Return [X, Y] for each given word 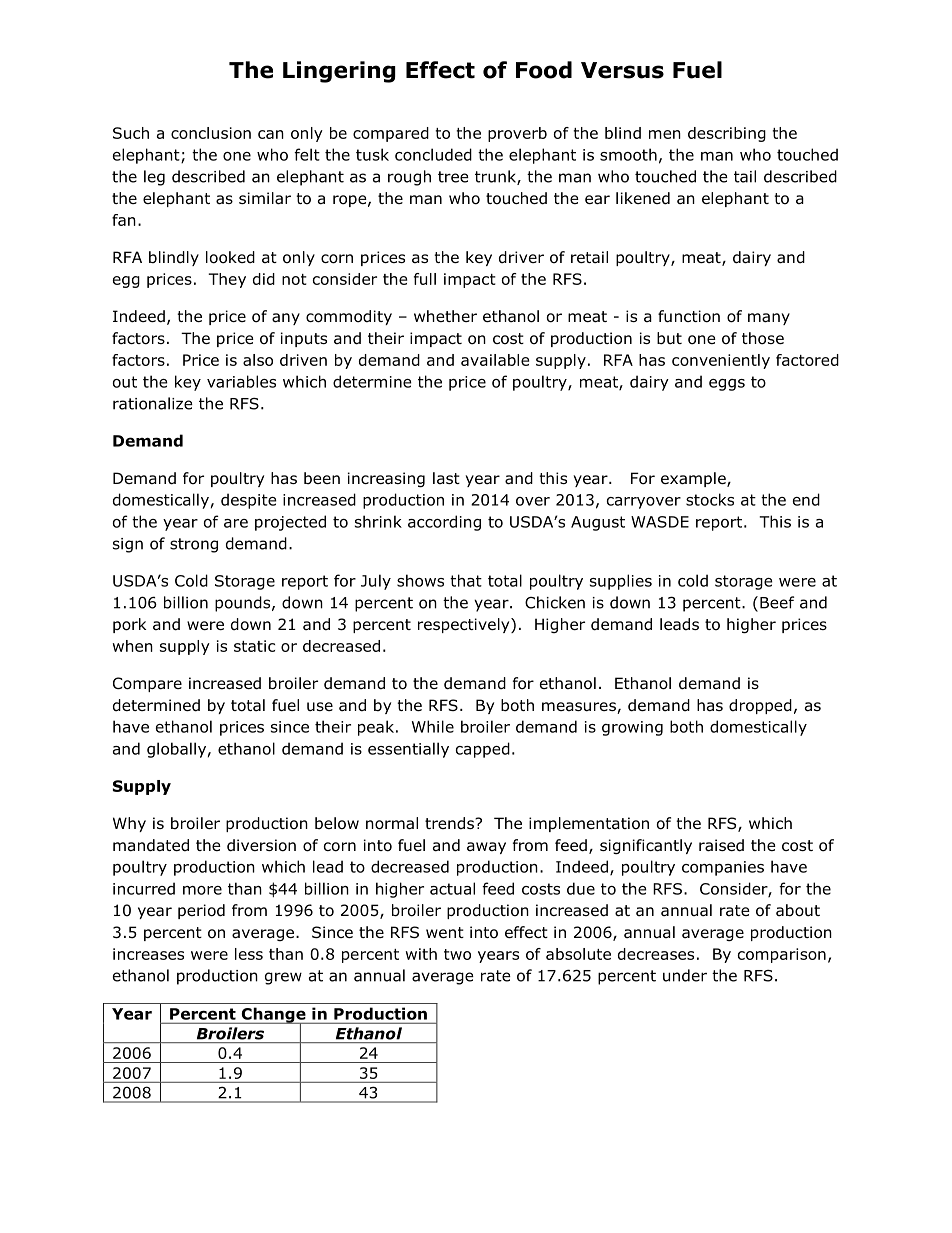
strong [194, 545]
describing [727, 134]
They [227, 280]
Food [544, 70]
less [249, 954]
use [320, 707]
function [689, 316]
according [444, 523]
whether [445, 316]
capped [483, 750]
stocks [710, 499]
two [457, 954]
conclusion [211, 133]
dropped [760, 706]
